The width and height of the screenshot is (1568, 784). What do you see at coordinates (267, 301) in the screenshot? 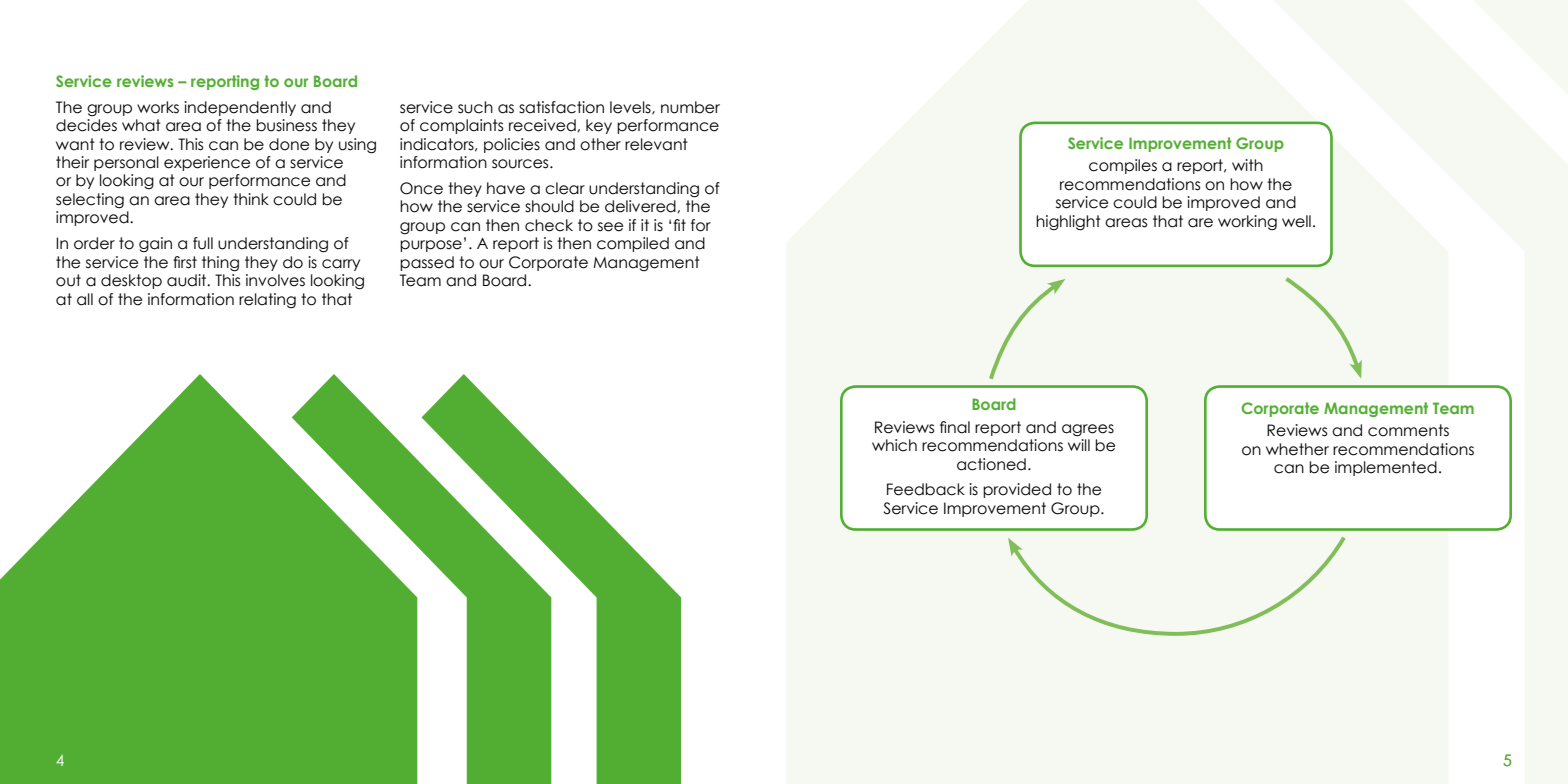
I see `relating` at bounding box center [267, 301].
